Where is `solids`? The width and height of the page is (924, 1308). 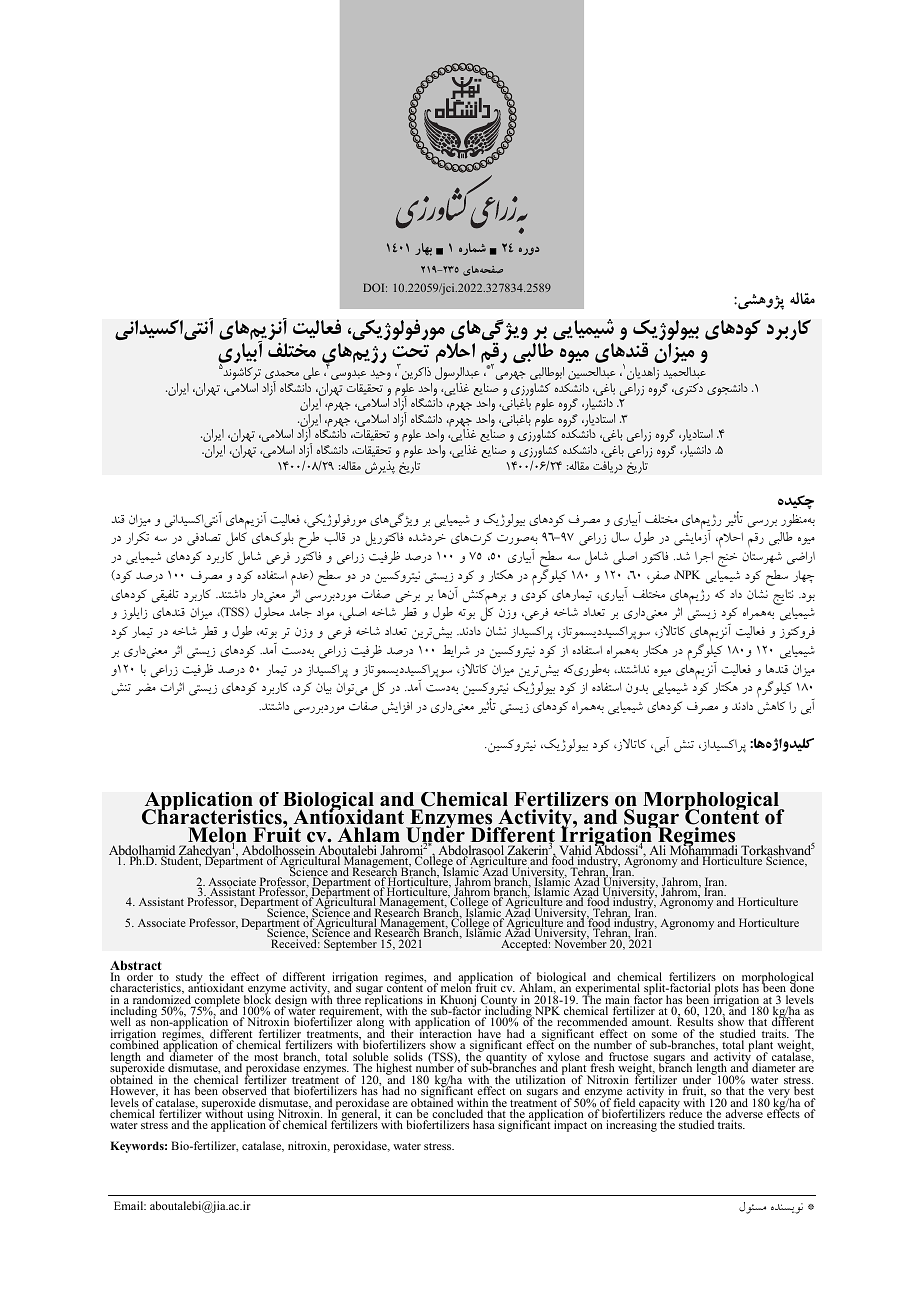 solids is located at coordinates (408, 1058).
